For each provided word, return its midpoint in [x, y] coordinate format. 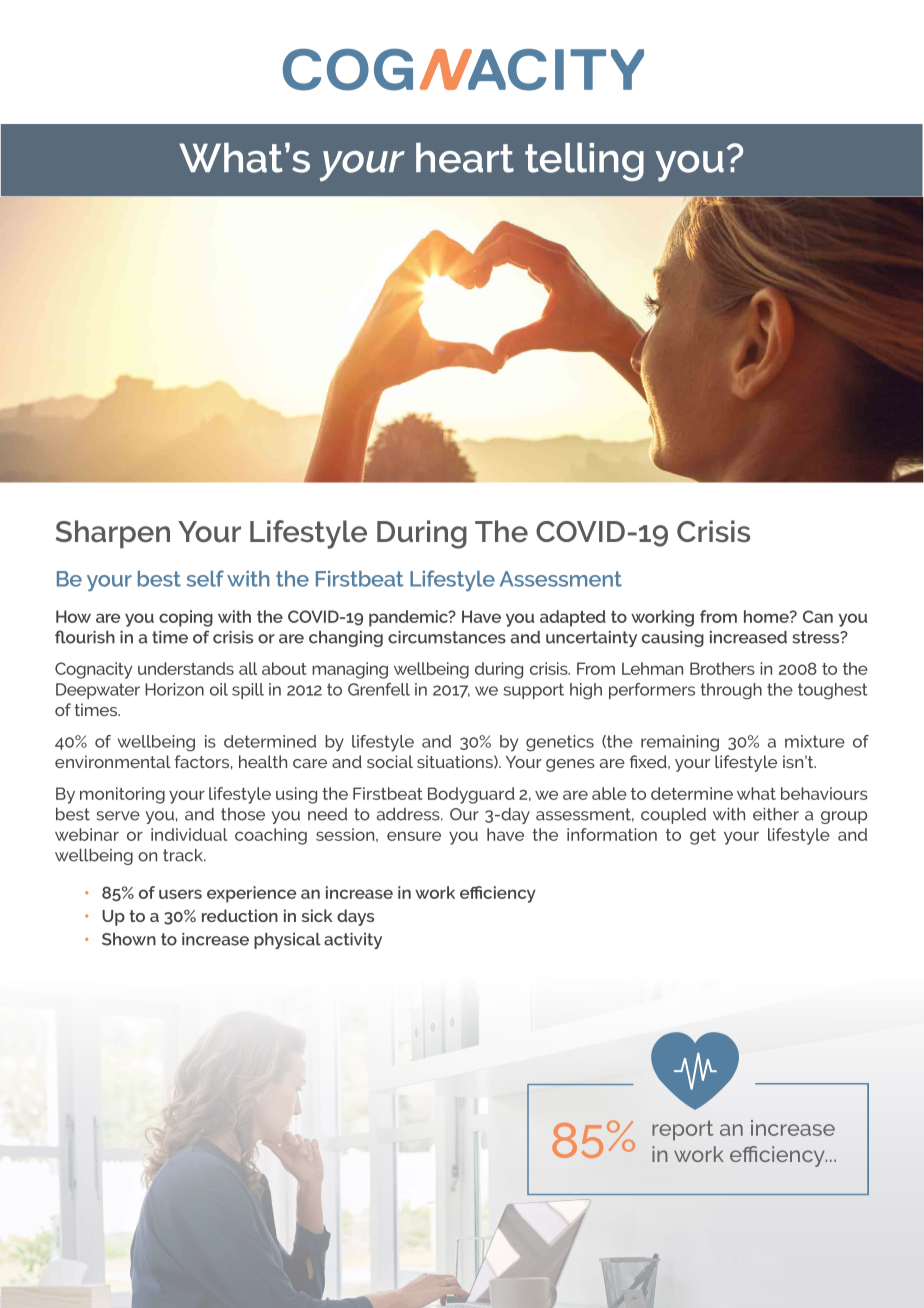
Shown [129, 939]
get [703, 837]
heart [465, 158]
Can [818, 616]
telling [584, 162]
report [682, 1130]
